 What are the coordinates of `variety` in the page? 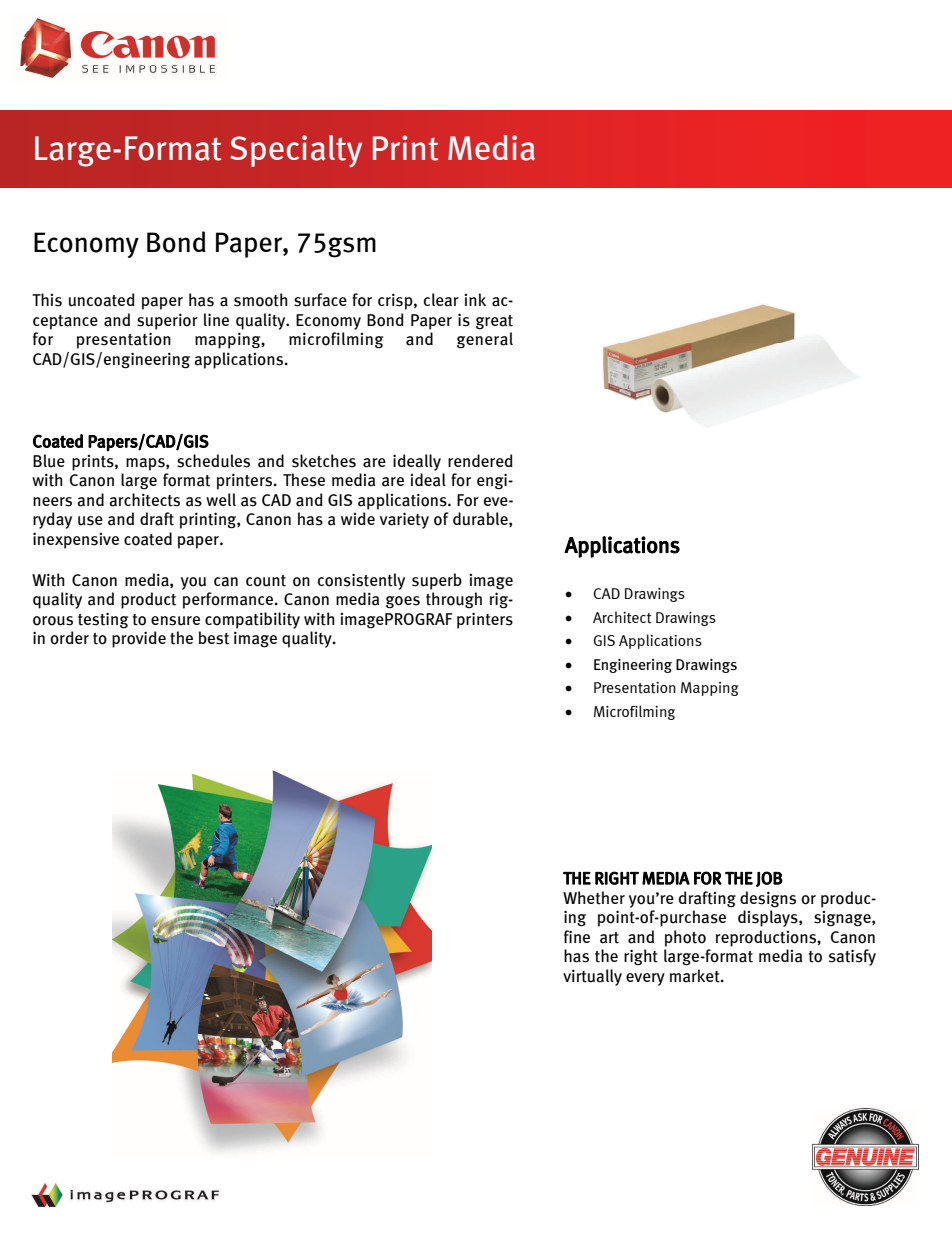 It's located at (404, 520).
